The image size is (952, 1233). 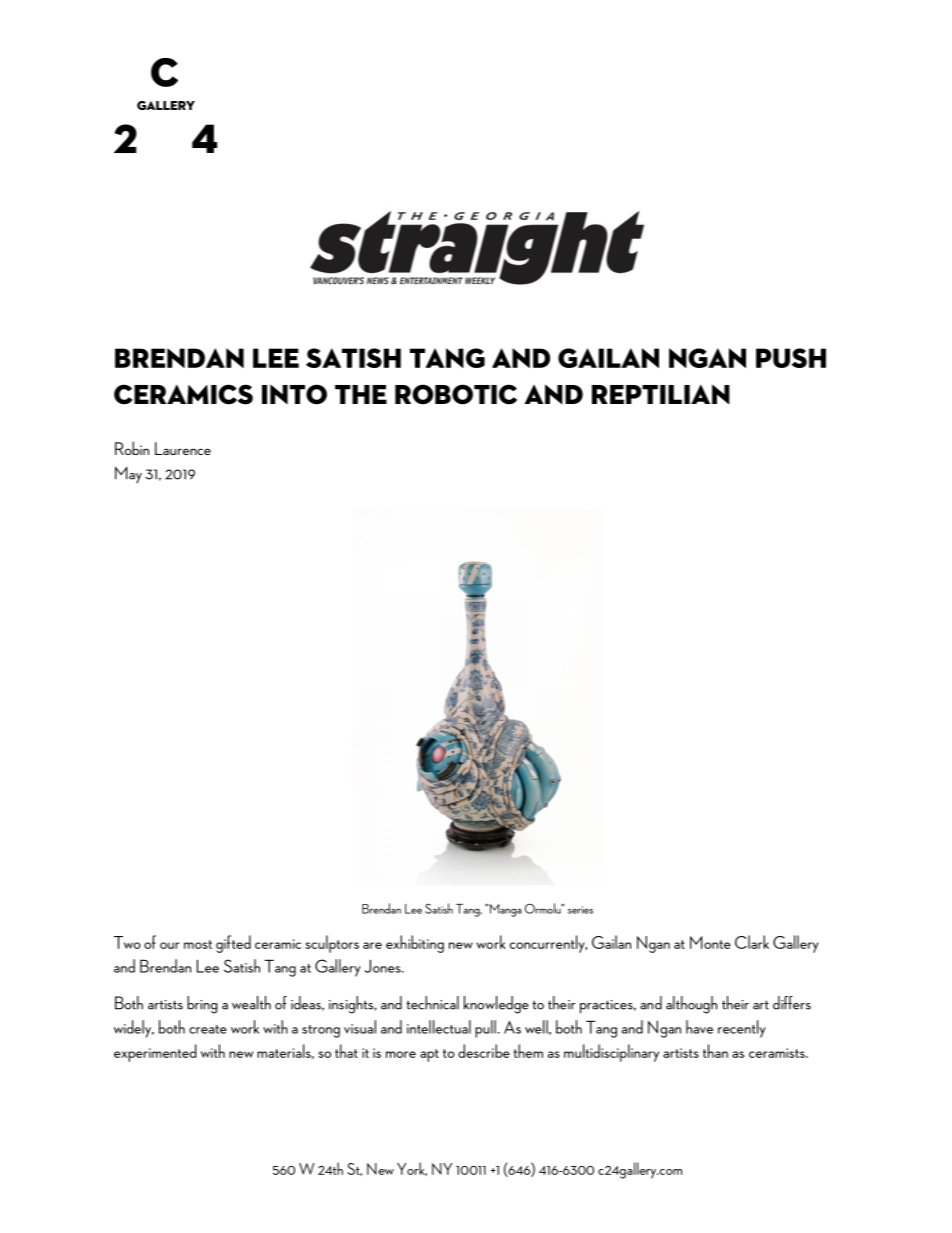 I want to click on robotic, so click(x=456, y=394).
